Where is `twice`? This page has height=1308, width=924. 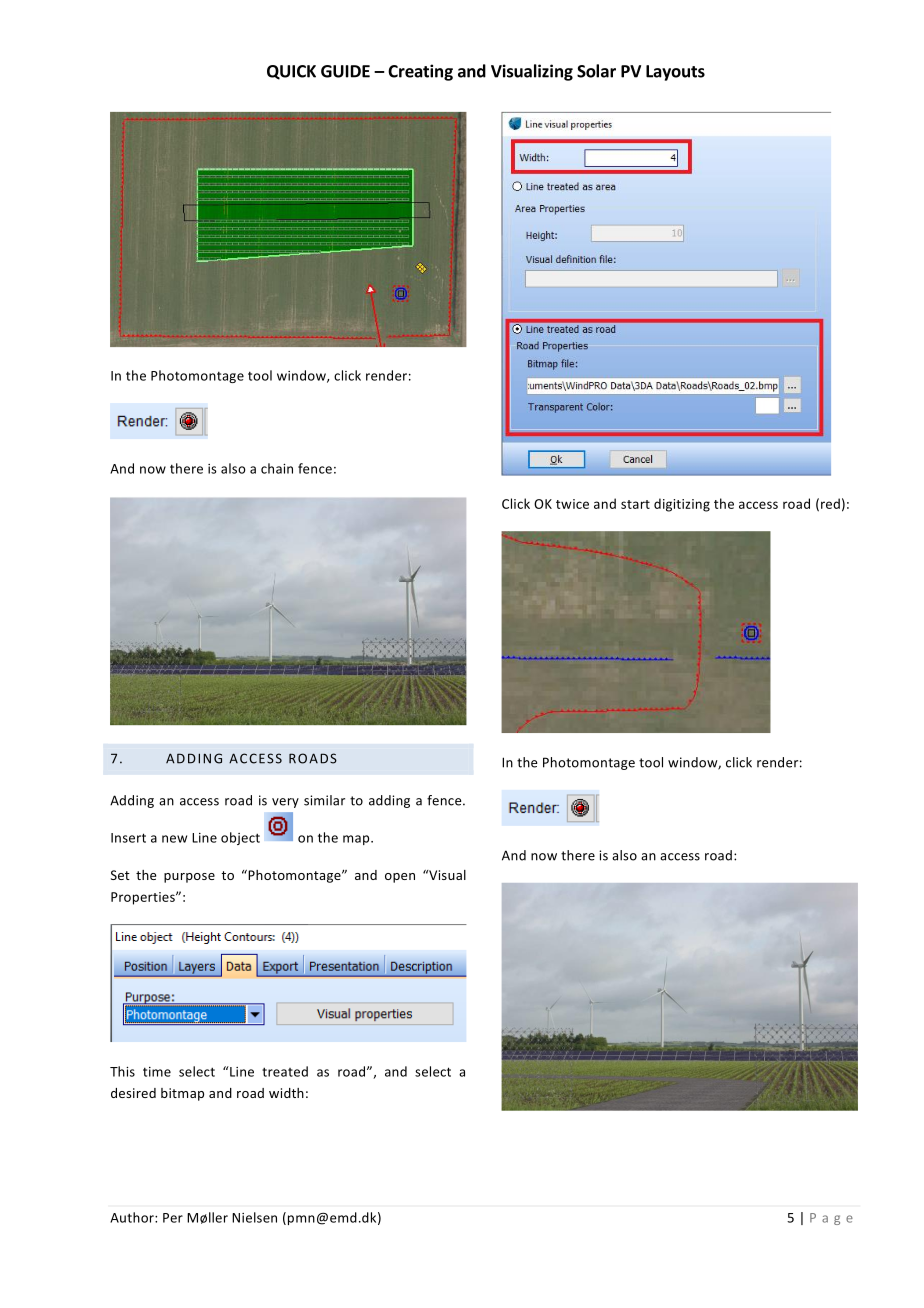 twice is located at coordinates (572, 504).
